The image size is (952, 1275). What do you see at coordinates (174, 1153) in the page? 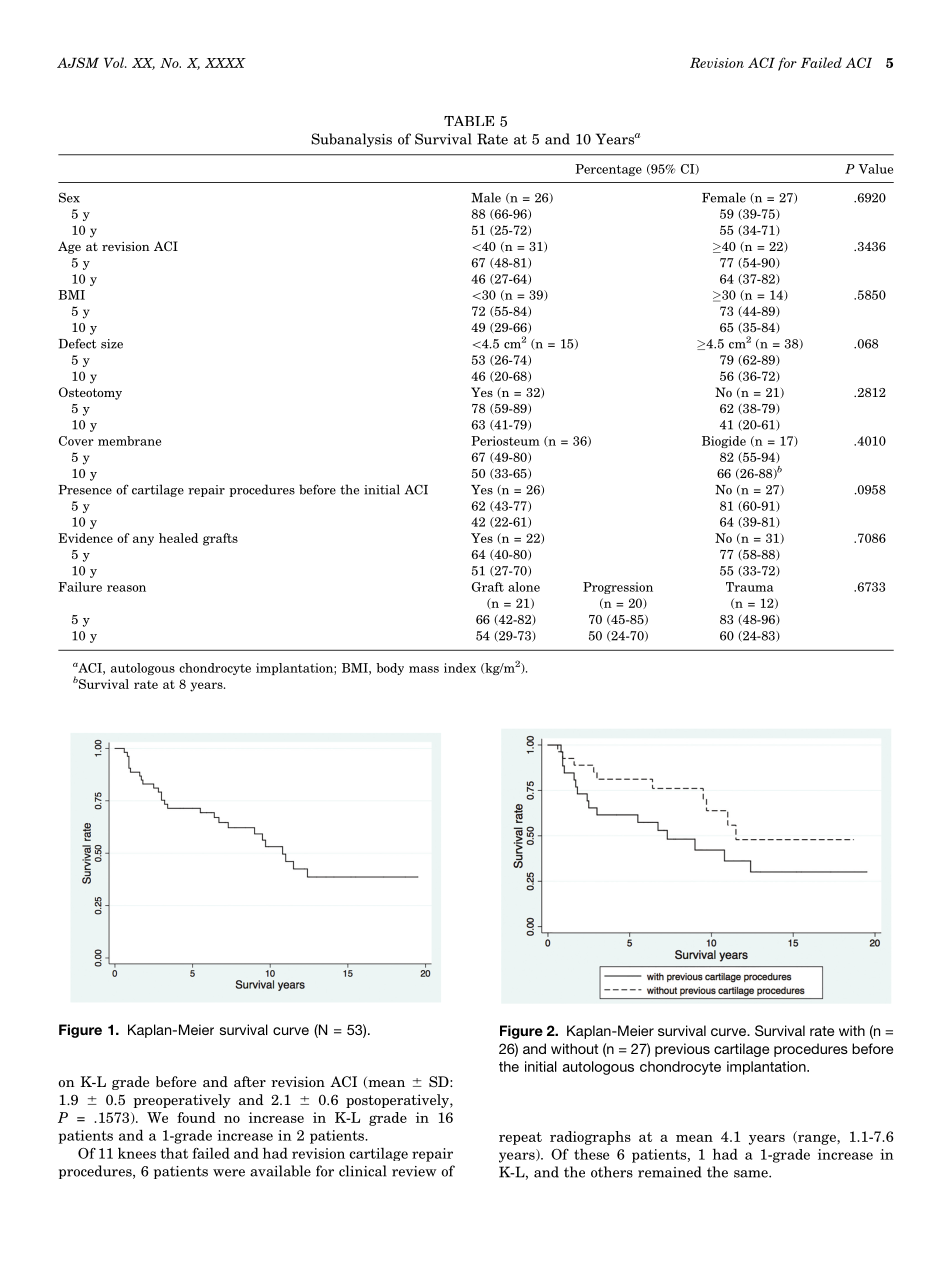
I see `that` at bounding box center [174, 1153].
